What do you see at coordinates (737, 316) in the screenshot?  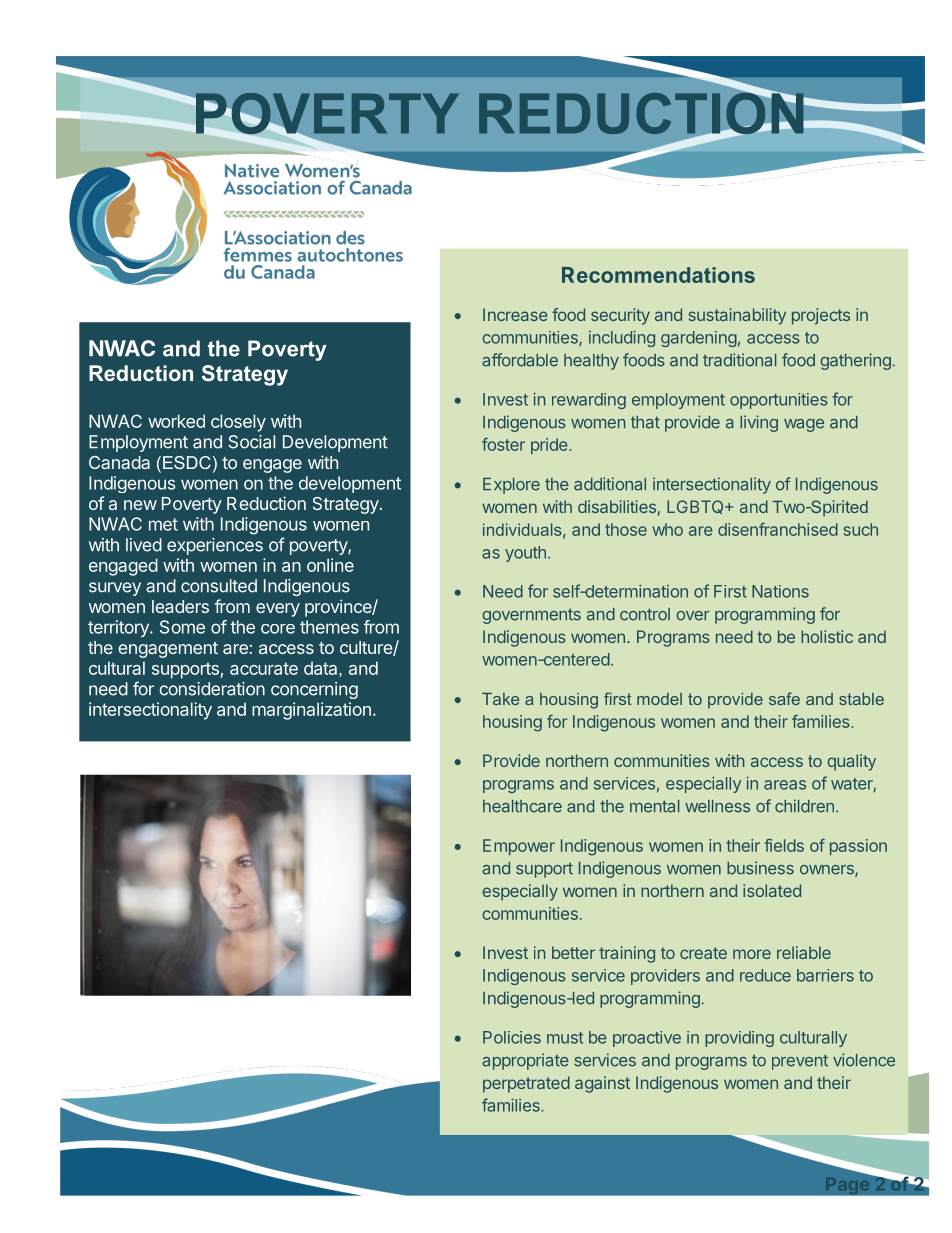 I see `sustainability` at bounding box center [737, 316].
